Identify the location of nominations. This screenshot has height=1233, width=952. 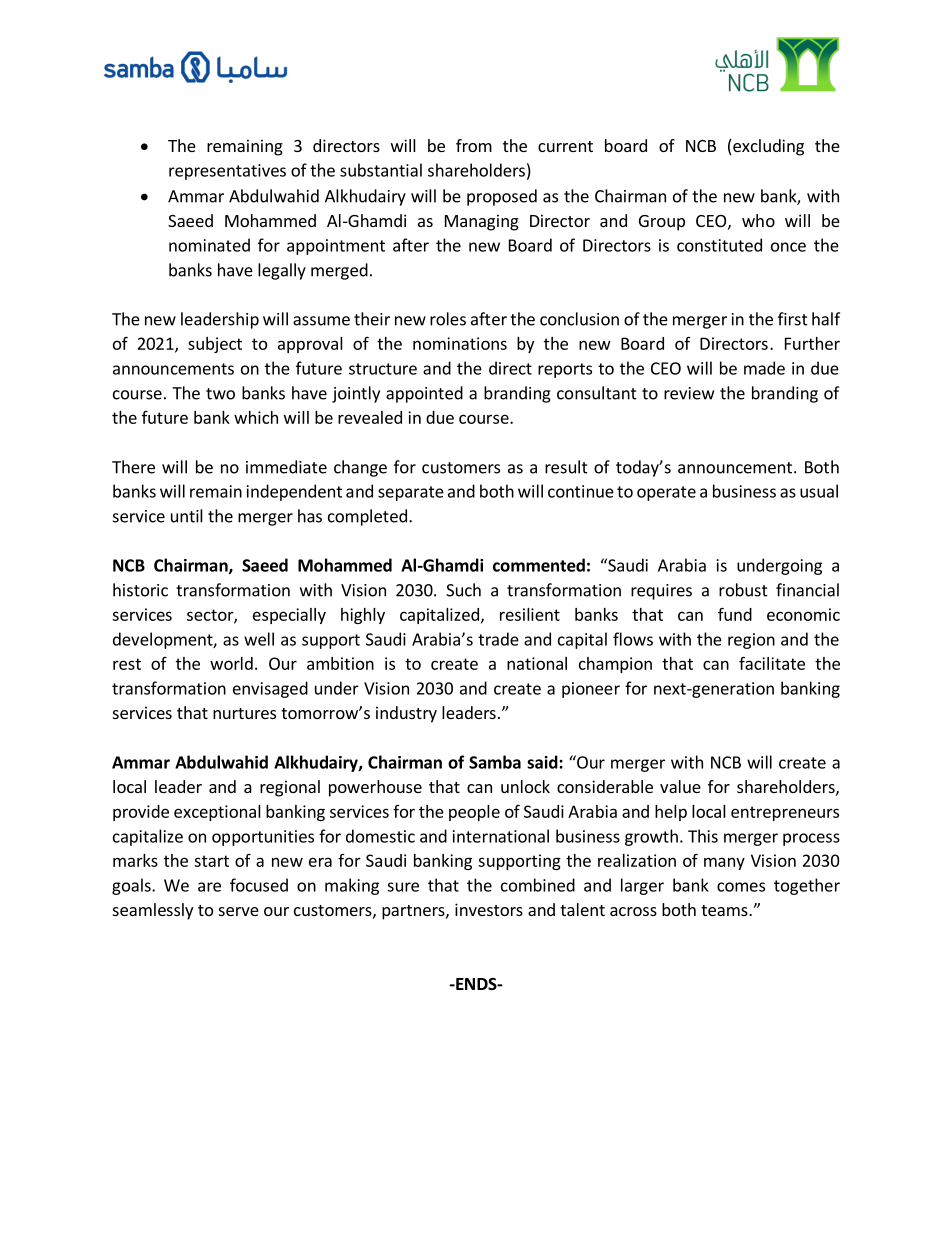
(460, 343).
